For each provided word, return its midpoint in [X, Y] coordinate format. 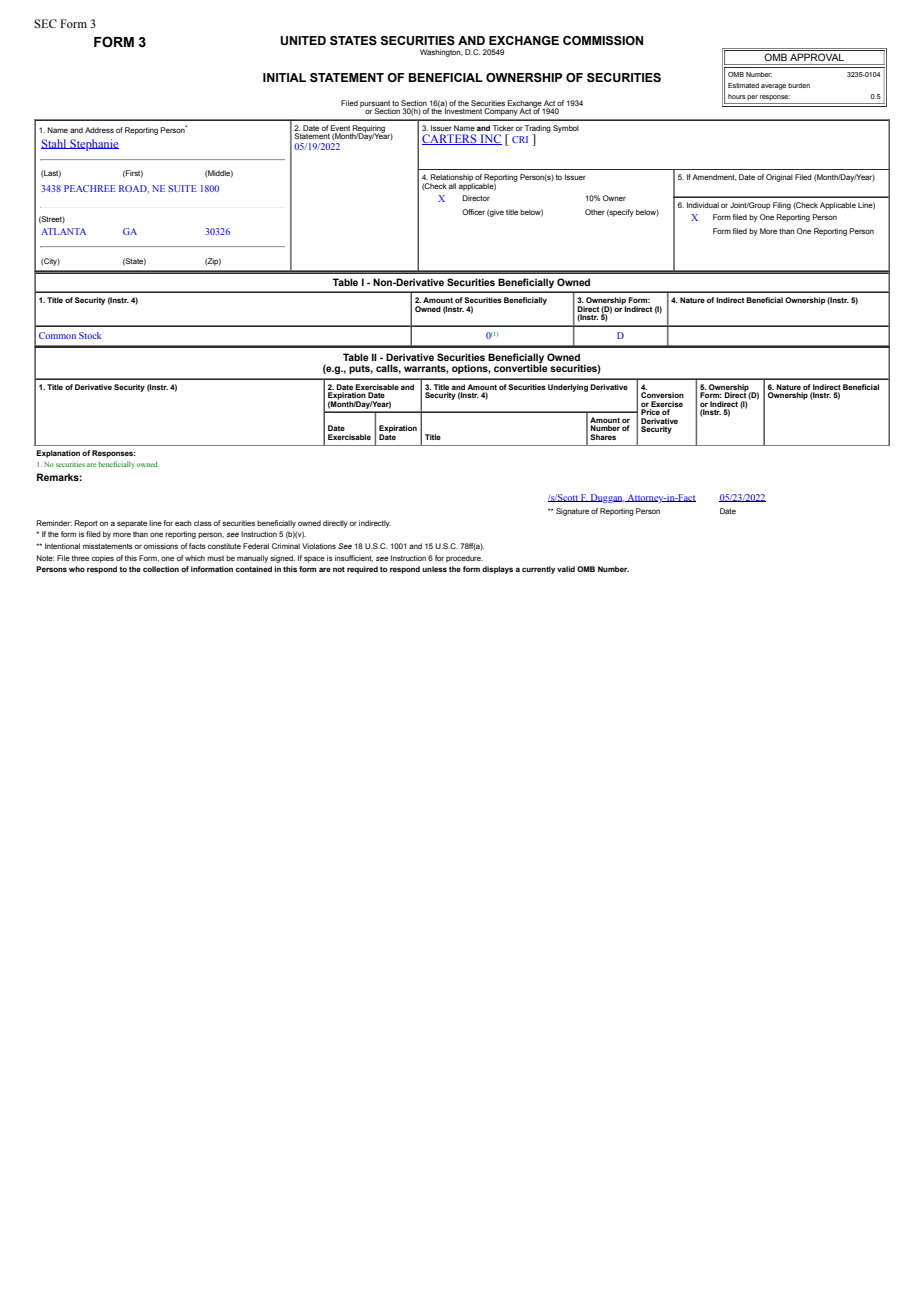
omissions [161, 546]
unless [434, 569]
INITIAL [284, 77]
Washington [441, 53]
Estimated [743, 85]
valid [566, 569]
